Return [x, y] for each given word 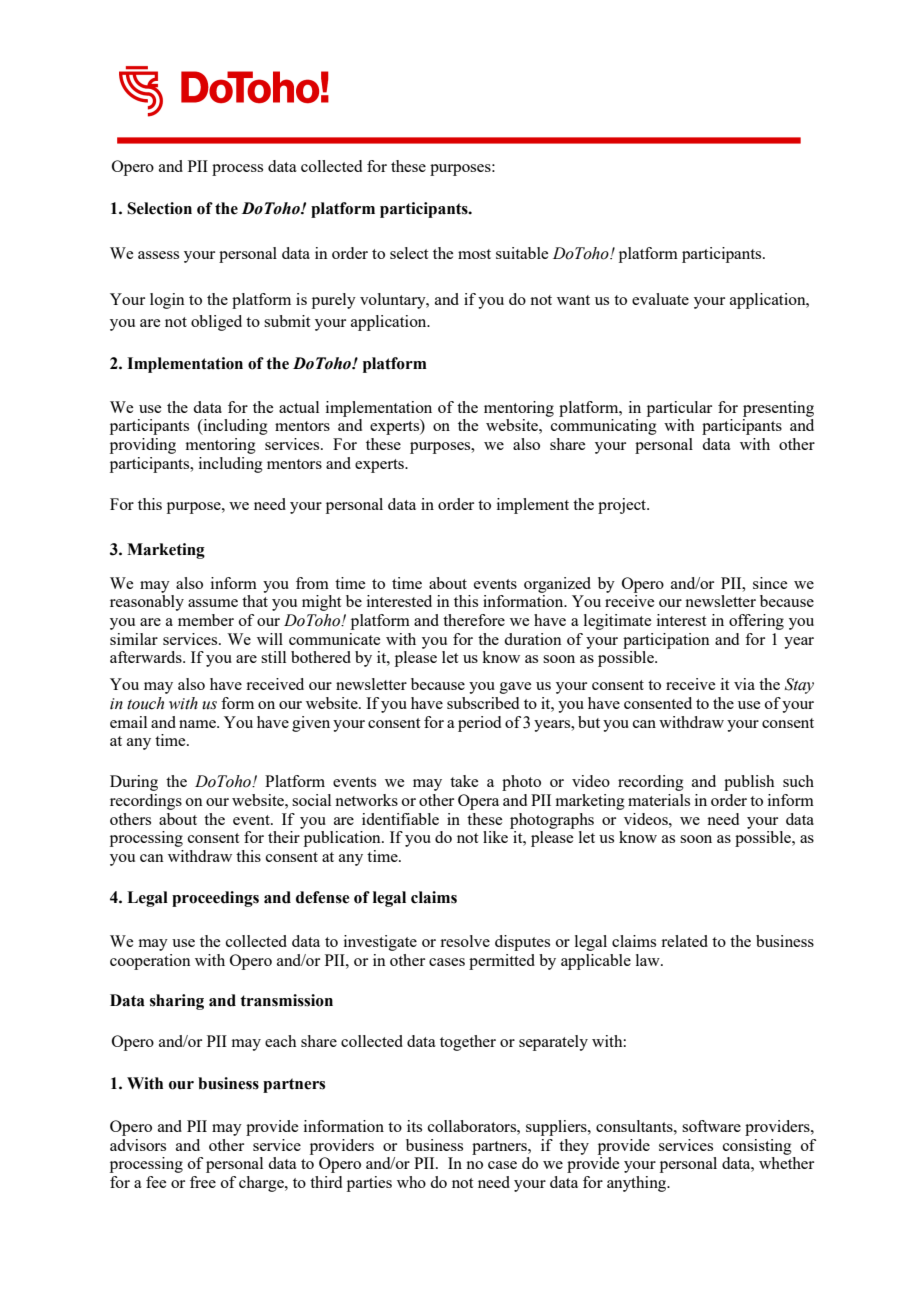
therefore [474, 620]
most [474, 254]
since [770, 583]
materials [659, 800]
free [203, 1182]
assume [213, 603]
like [495, 837]
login [167, 301]
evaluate [660, 299]
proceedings [215, 899]
